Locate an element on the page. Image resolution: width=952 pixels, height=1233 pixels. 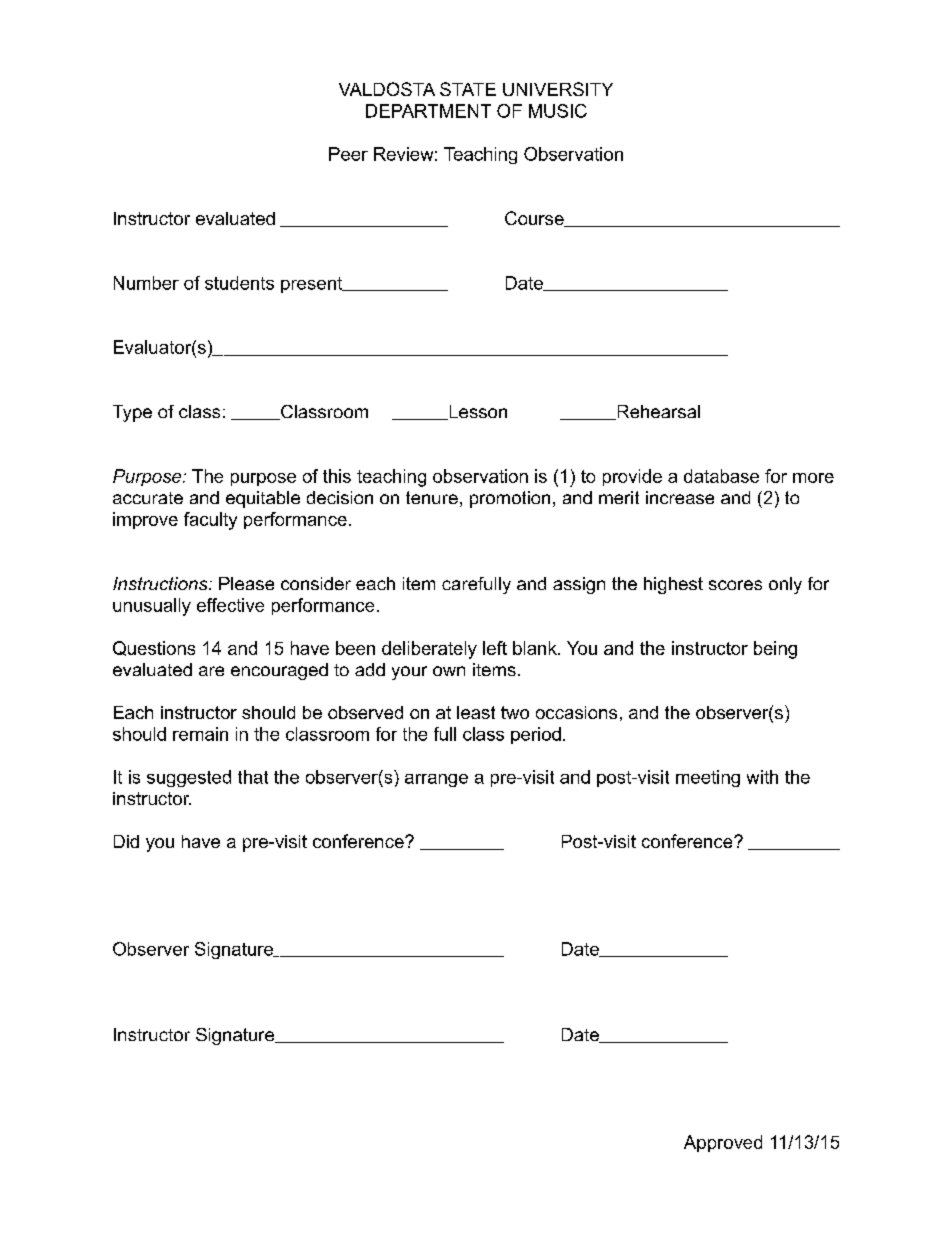
Peer is located at coordinates (348, 154).
